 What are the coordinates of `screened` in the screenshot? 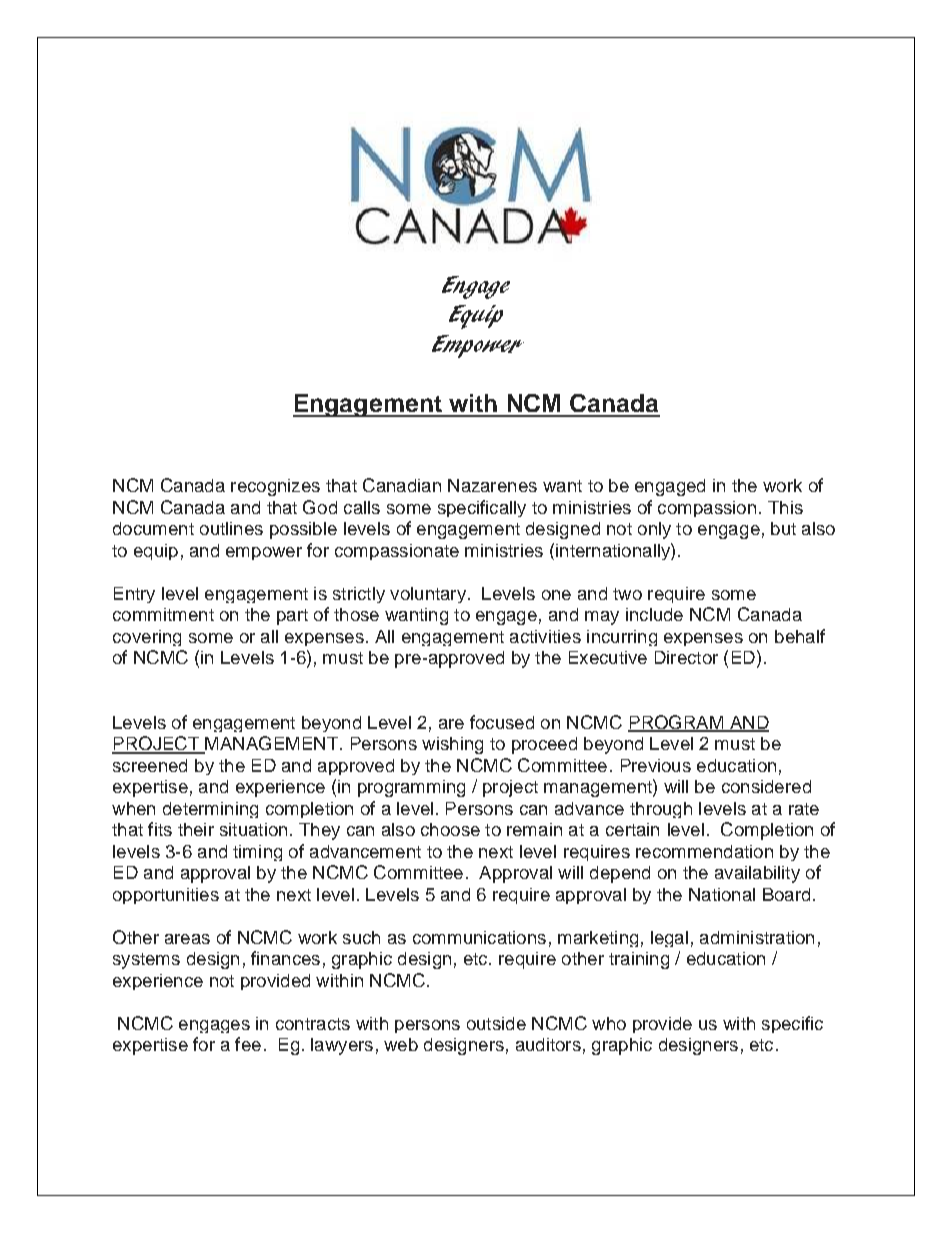 It's located at (150, 765).
